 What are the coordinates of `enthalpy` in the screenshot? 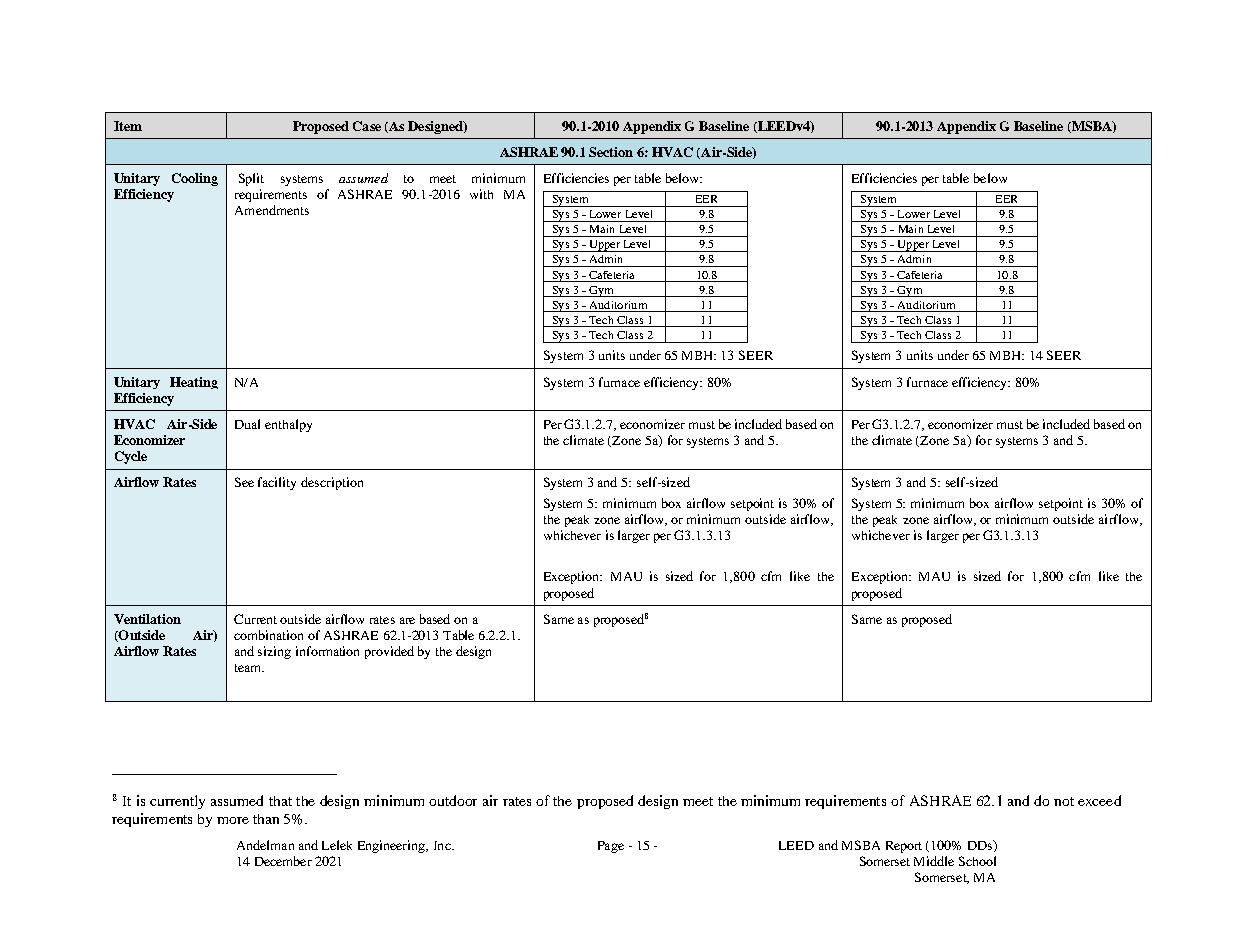 It's located at (288, 425).
